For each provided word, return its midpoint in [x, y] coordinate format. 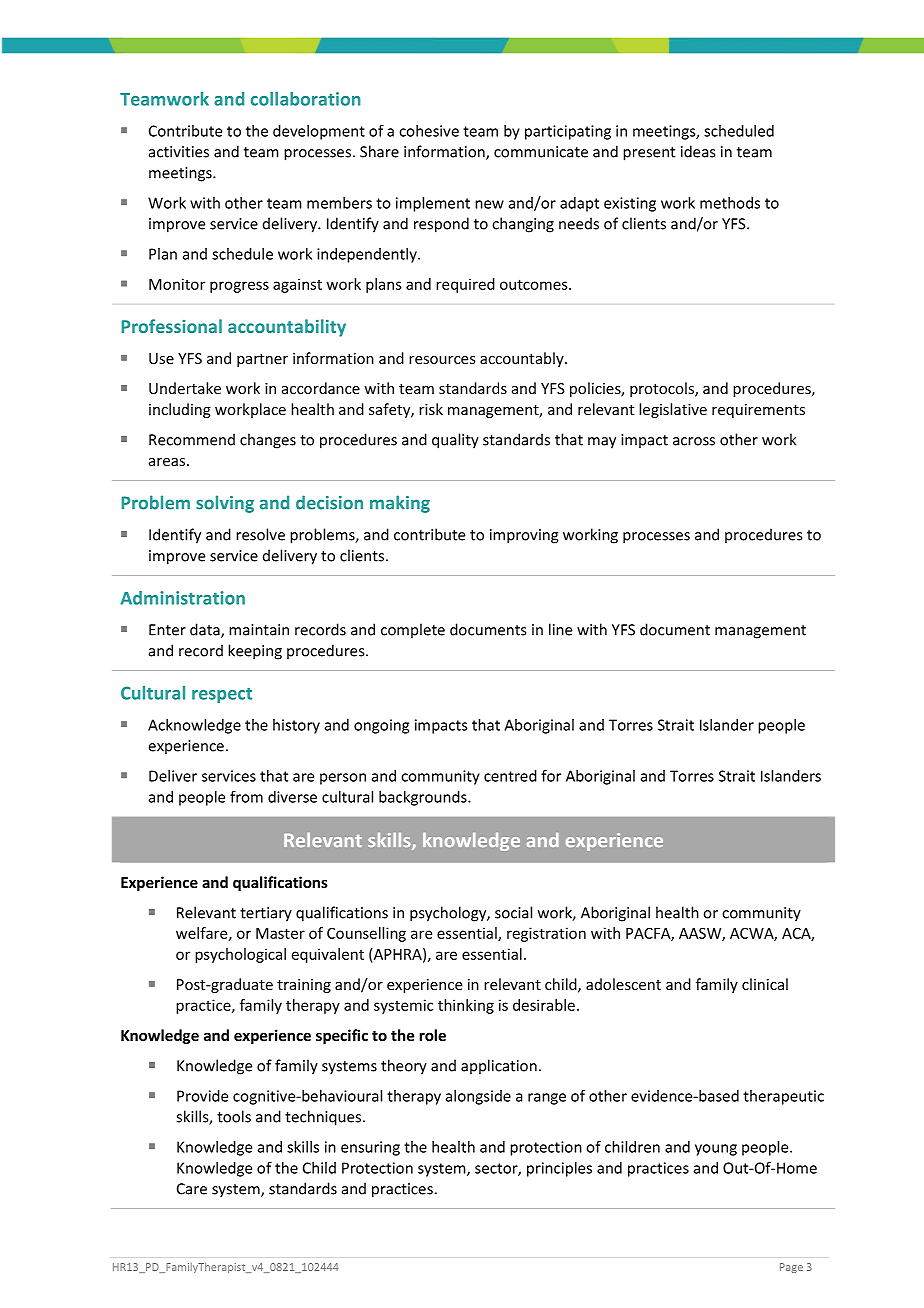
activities [179, 152]
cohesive [429, 131]
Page [791, 1268]
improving [524, 536]
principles [559, 1169]
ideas [698, 151]
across [694, 441]
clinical [765, 984]
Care [192, 1189]
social [513, 912]
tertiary [266, 914]
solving [225, 504]
